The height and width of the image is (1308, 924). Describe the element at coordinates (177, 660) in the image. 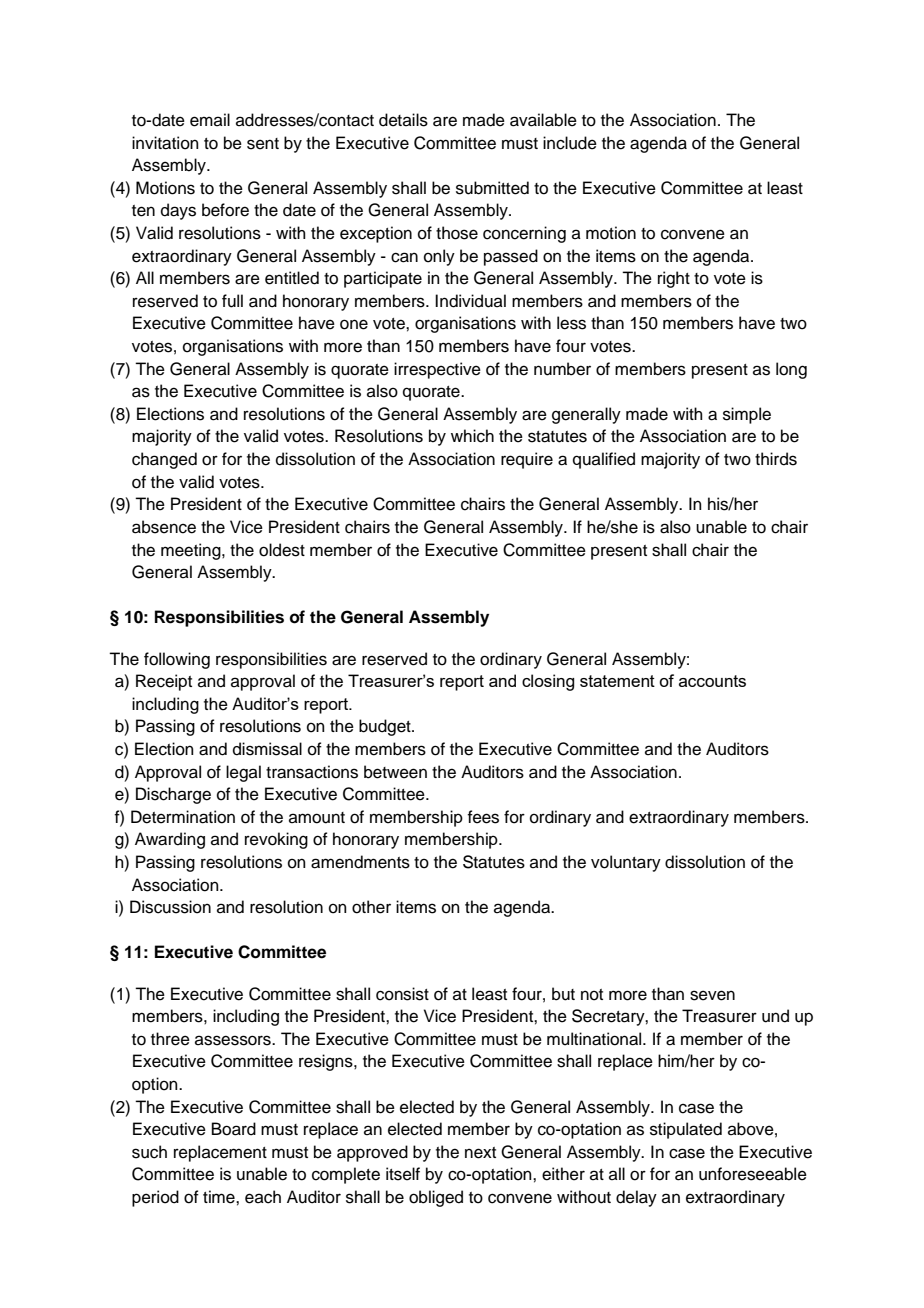

I see `following` at that location.
